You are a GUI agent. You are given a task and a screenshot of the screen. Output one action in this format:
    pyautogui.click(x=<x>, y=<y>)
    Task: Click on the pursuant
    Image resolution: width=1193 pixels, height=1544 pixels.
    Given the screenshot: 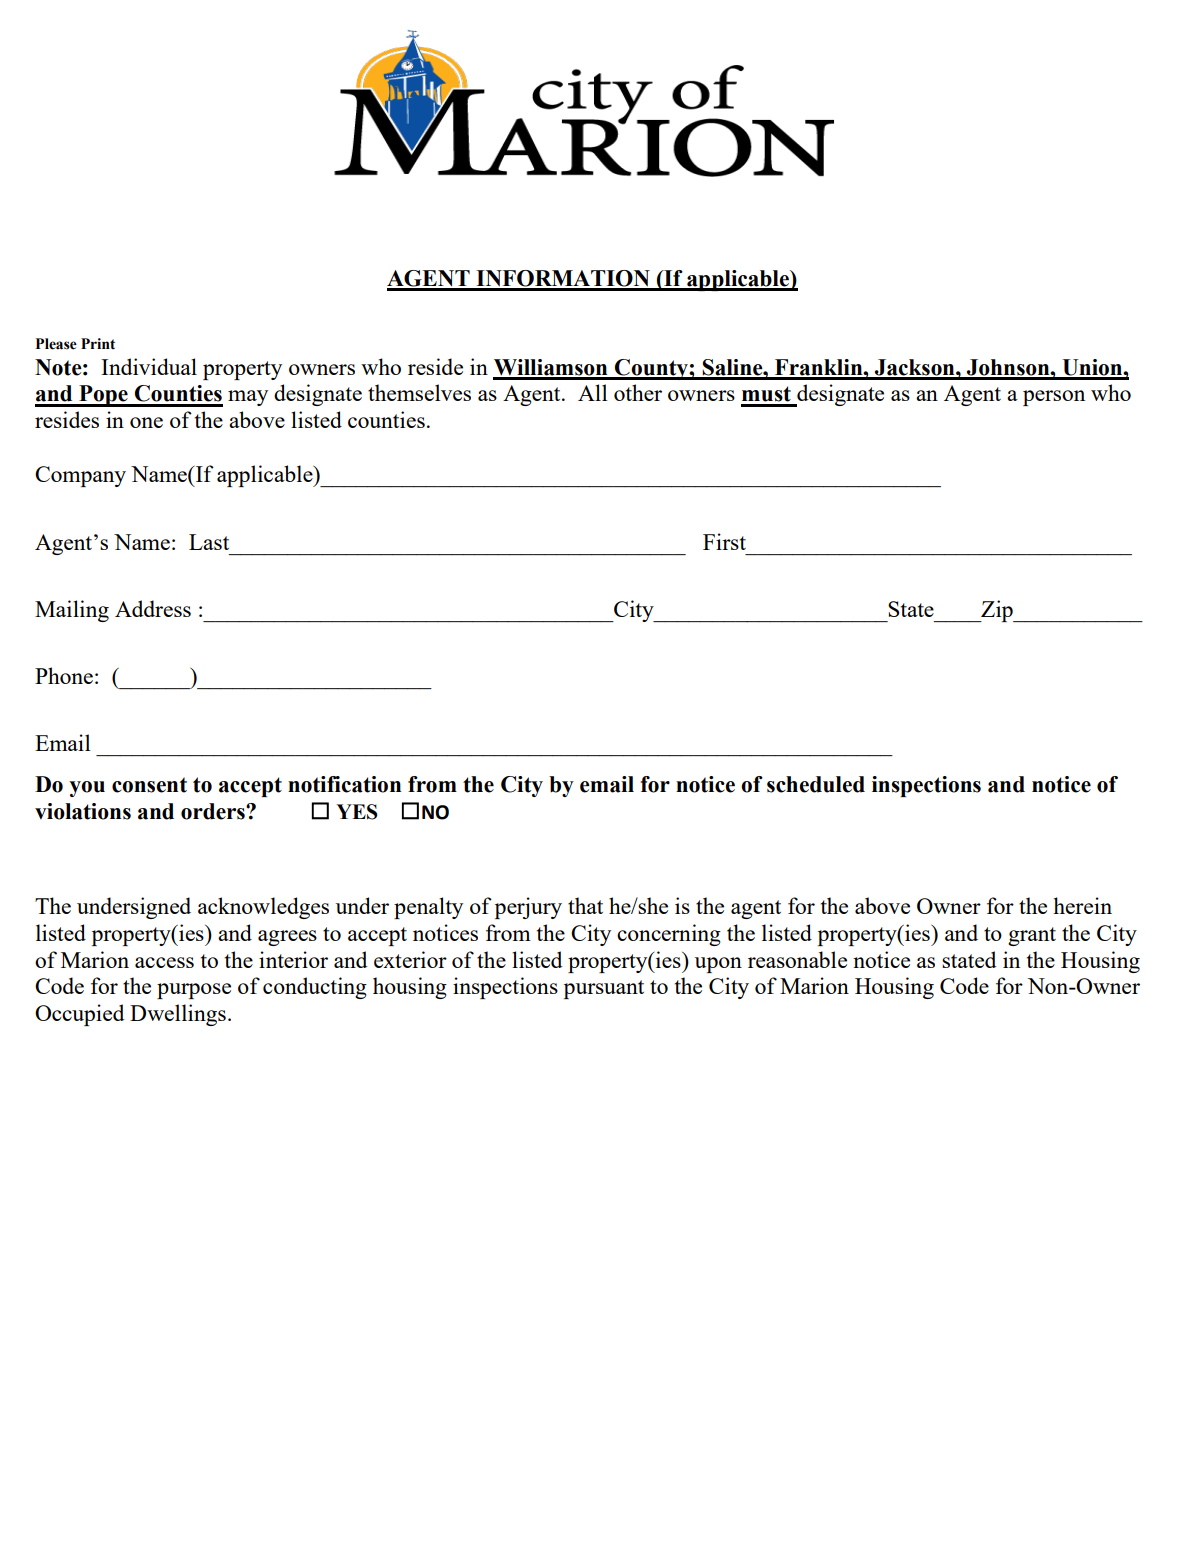 What is the action you would take?
    pyautogui.click(x=604, y=989)
